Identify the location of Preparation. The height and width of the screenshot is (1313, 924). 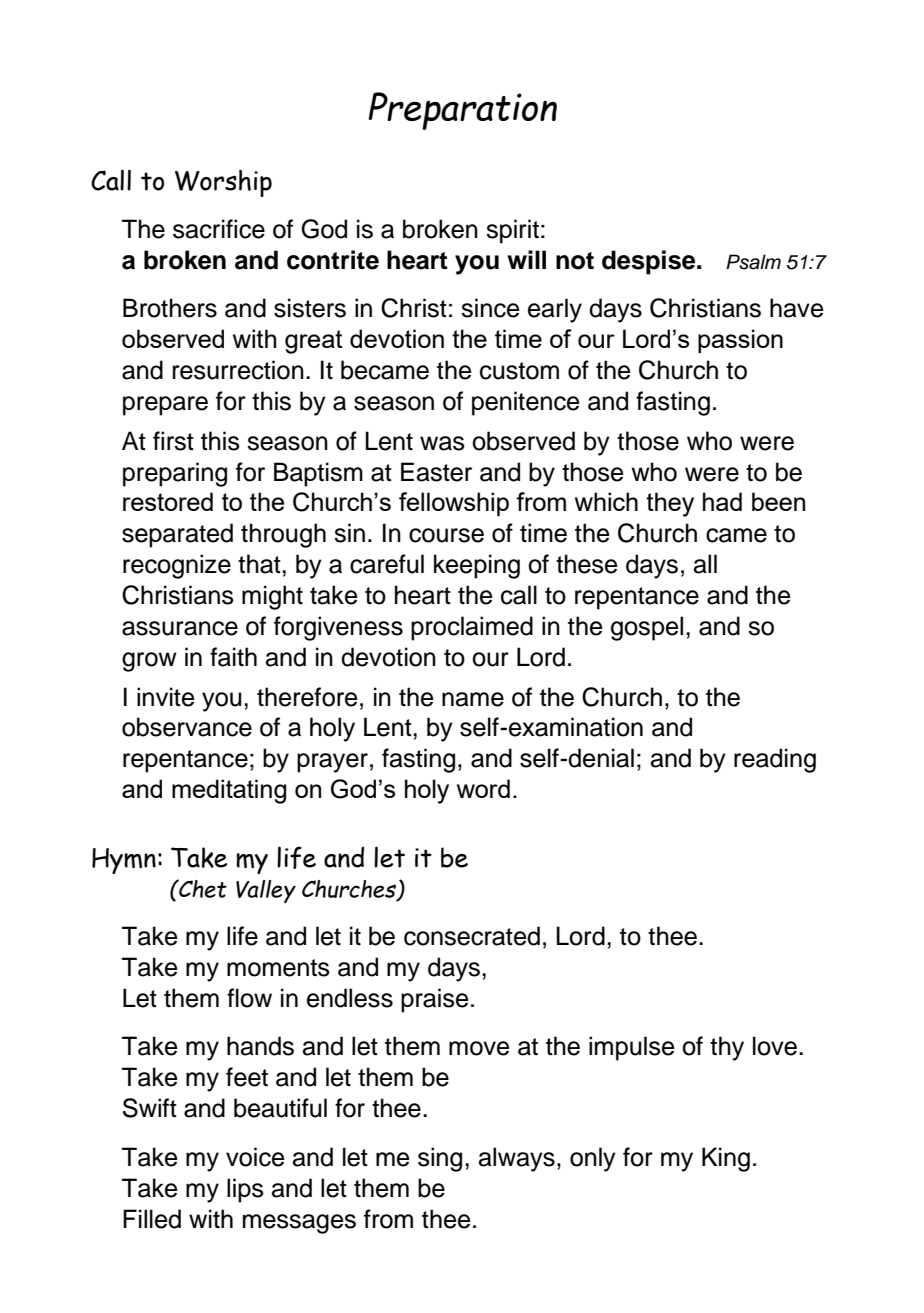
(462, 111).
